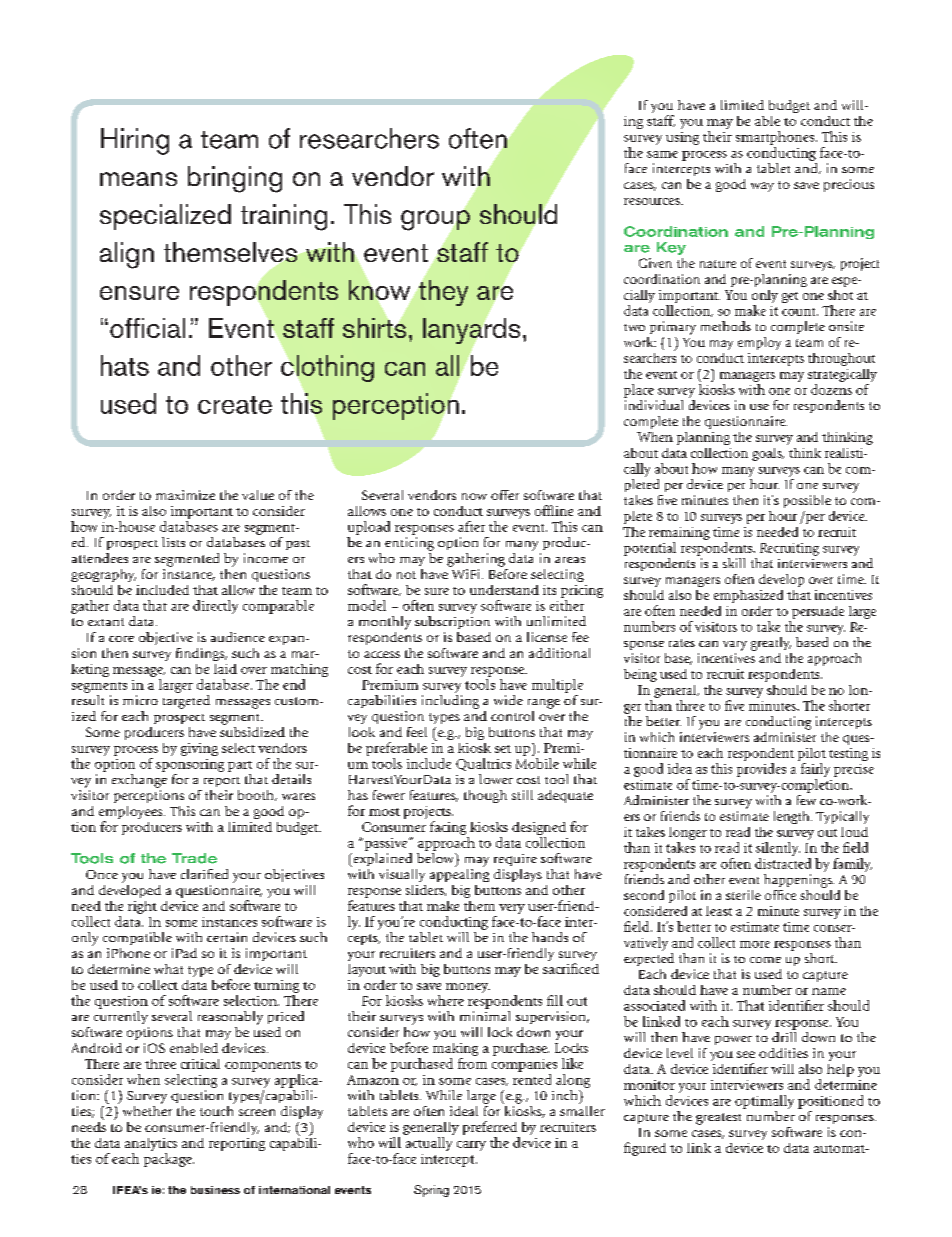 The height and width of the screenshot is (1237, 952). I want to click on office, so click(780, 895).
